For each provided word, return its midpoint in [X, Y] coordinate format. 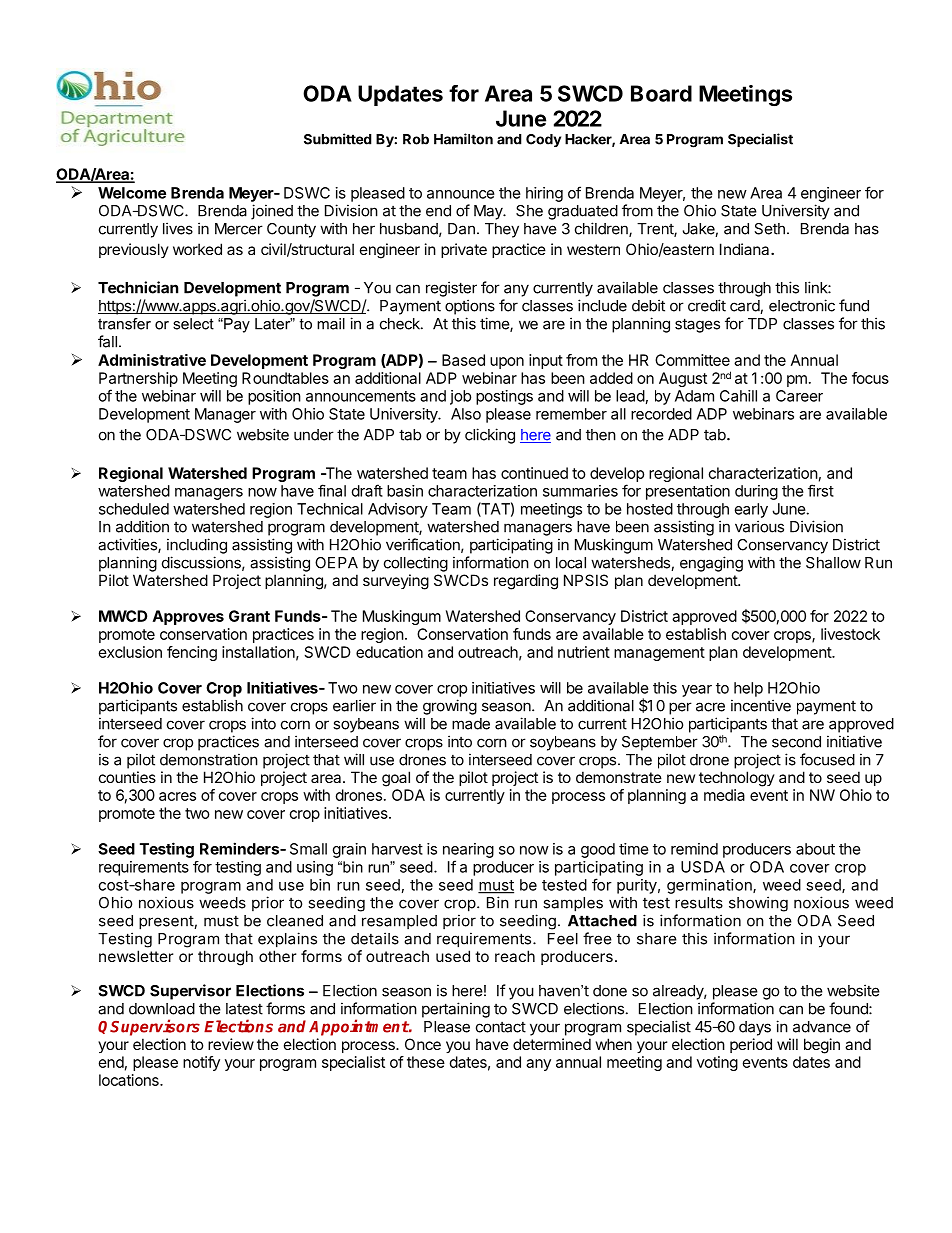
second [796, 742]
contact [501, 1027]
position [274, 397]
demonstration [209, 759]
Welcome [132, 193]
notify [201, 1063]
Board [661, 93]
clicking [490, 436]
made [471, 724]
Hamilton [463, 139]
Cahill [738, 396]
